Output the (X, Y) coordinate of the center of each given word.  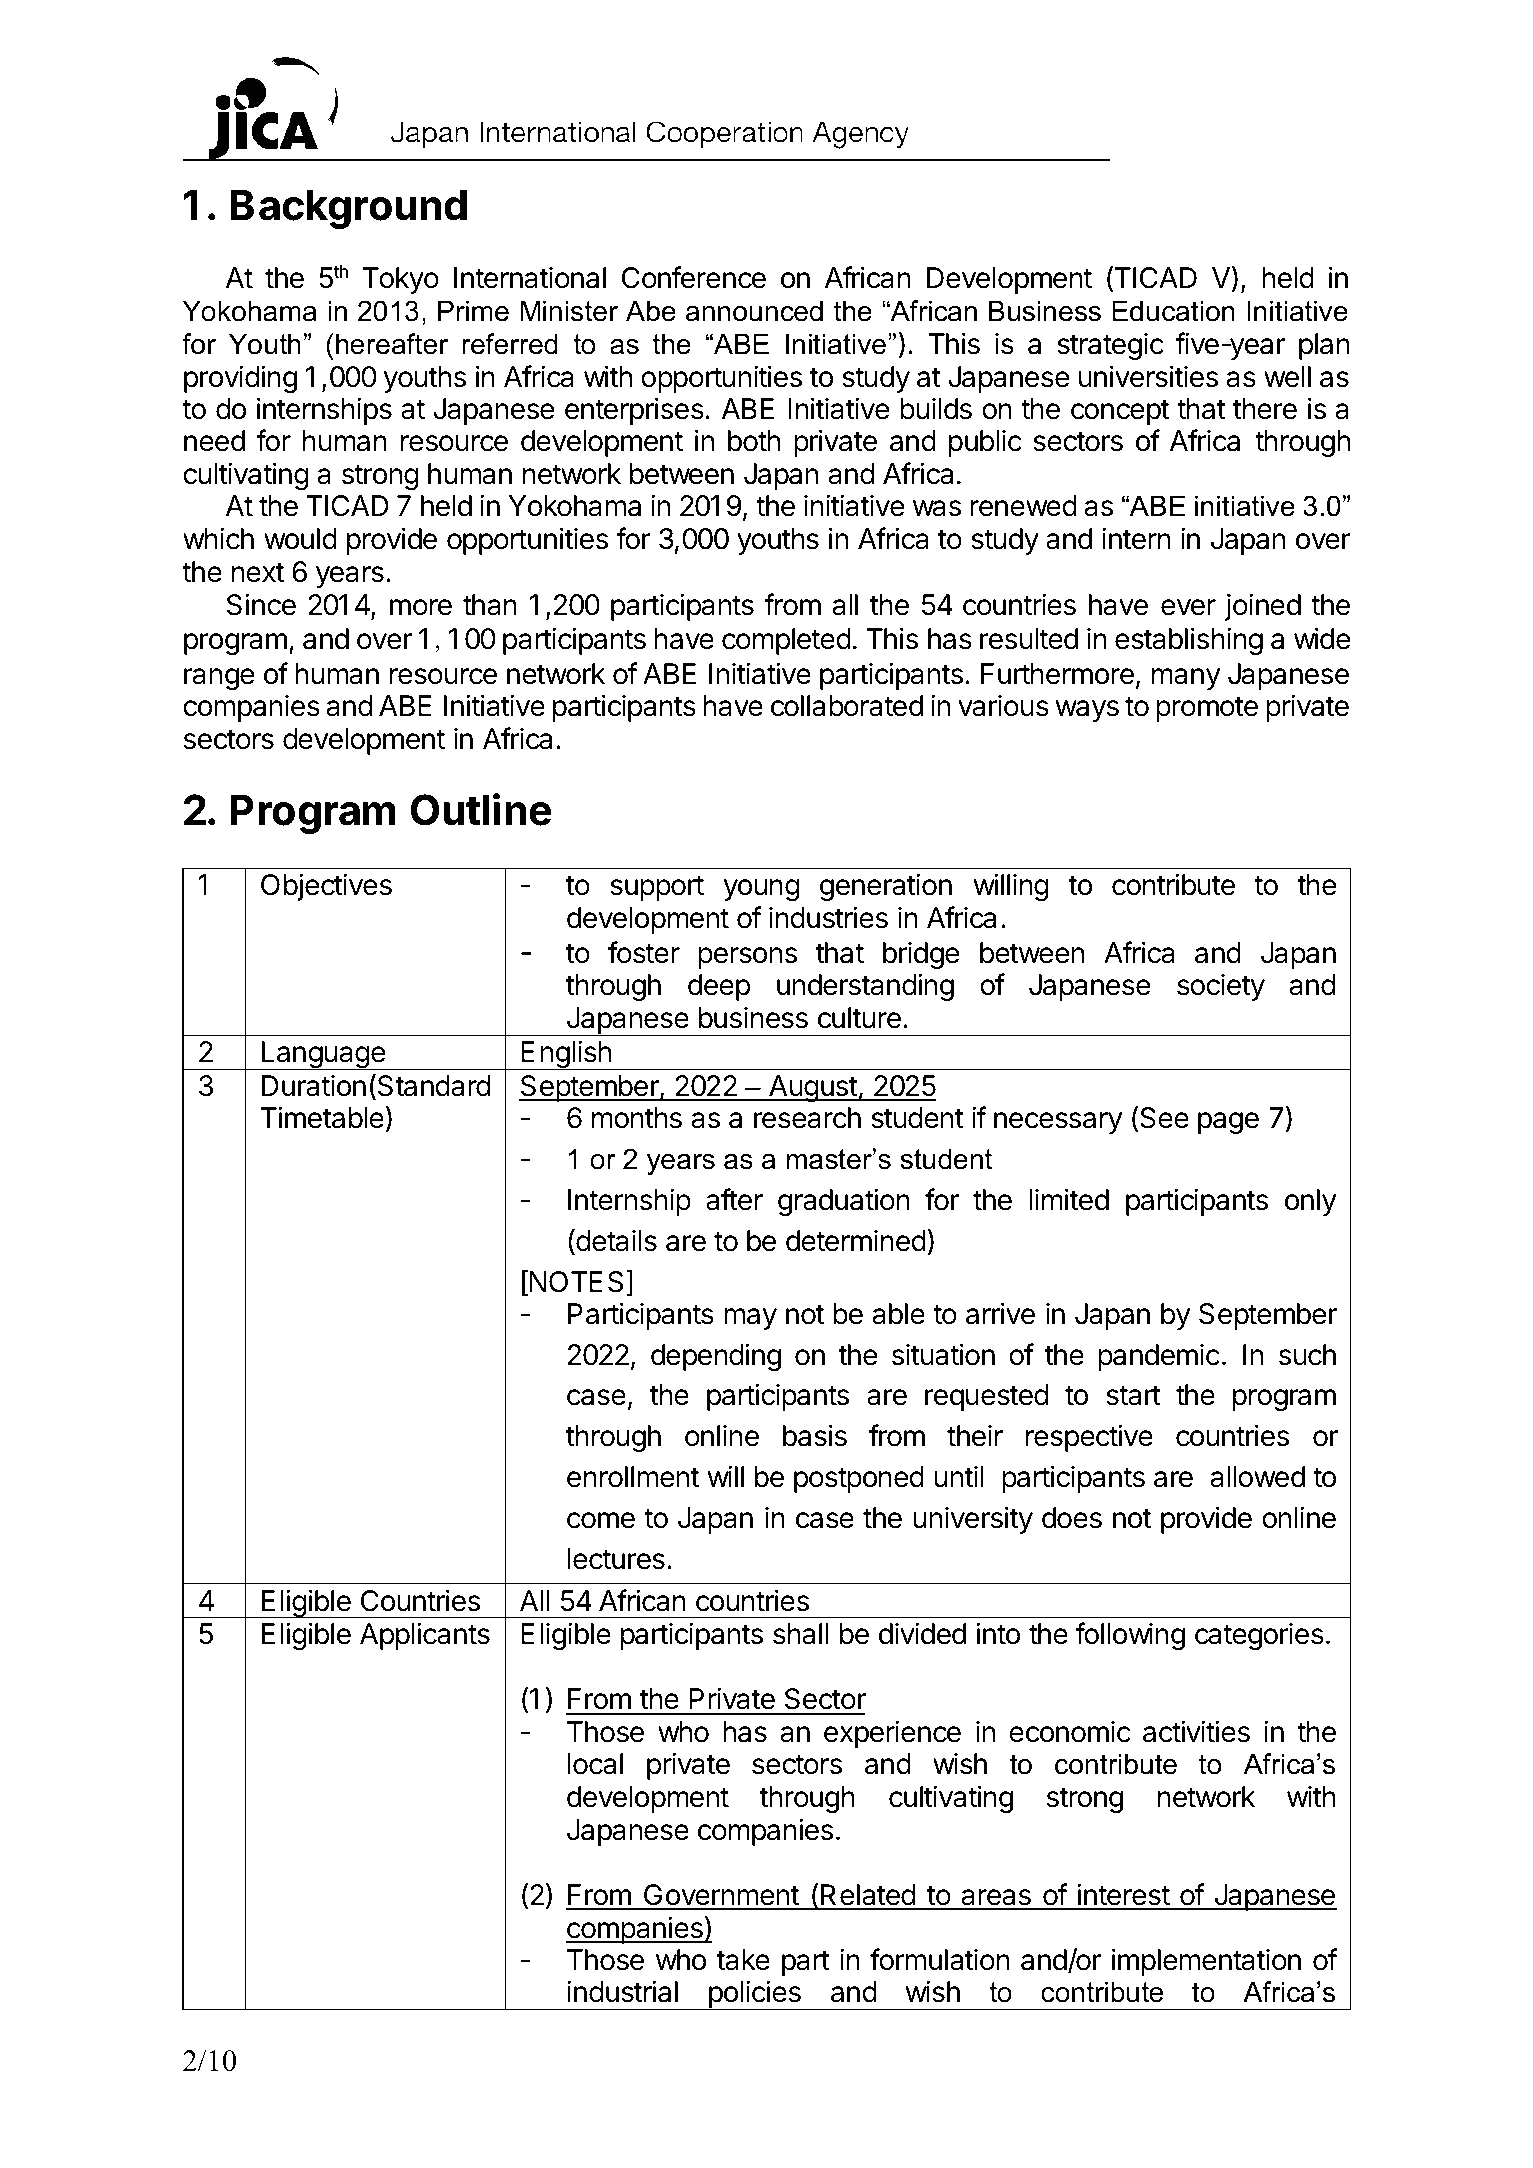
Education (1173, 311)
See (1164, 1118)
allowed (1257, 1477)
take (743, 1960)
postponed (859, 1479)
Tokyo (401, 280)
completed (786, 641)
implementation (1206, 1962)
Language (323, 1055)
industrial (622, 1991)
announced (754, 311)
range (219, 679)
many (1186, 679)
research (807, 1118)
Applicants (425, 1636)
